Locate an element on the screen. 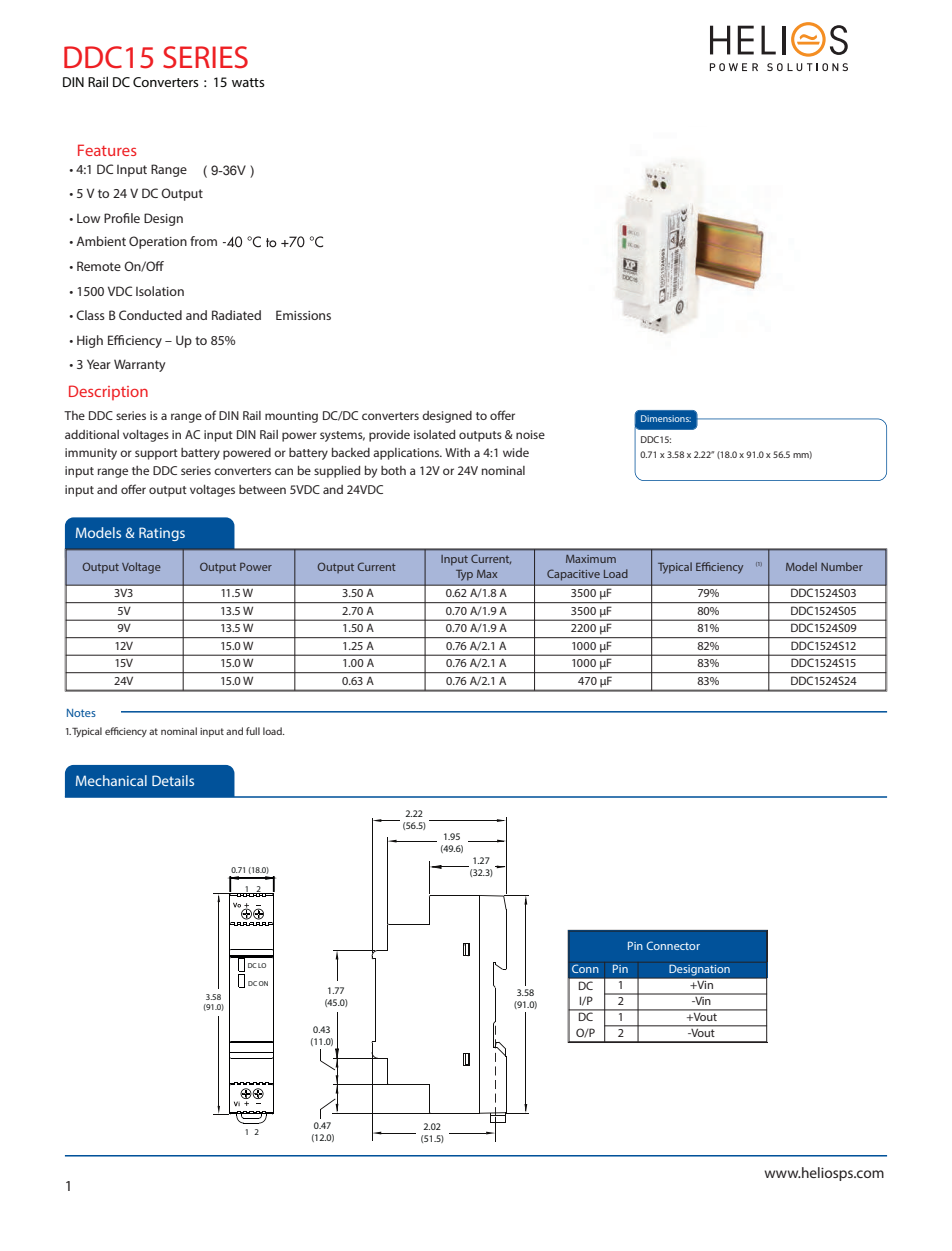  from is located at coordinates (203, 241).
